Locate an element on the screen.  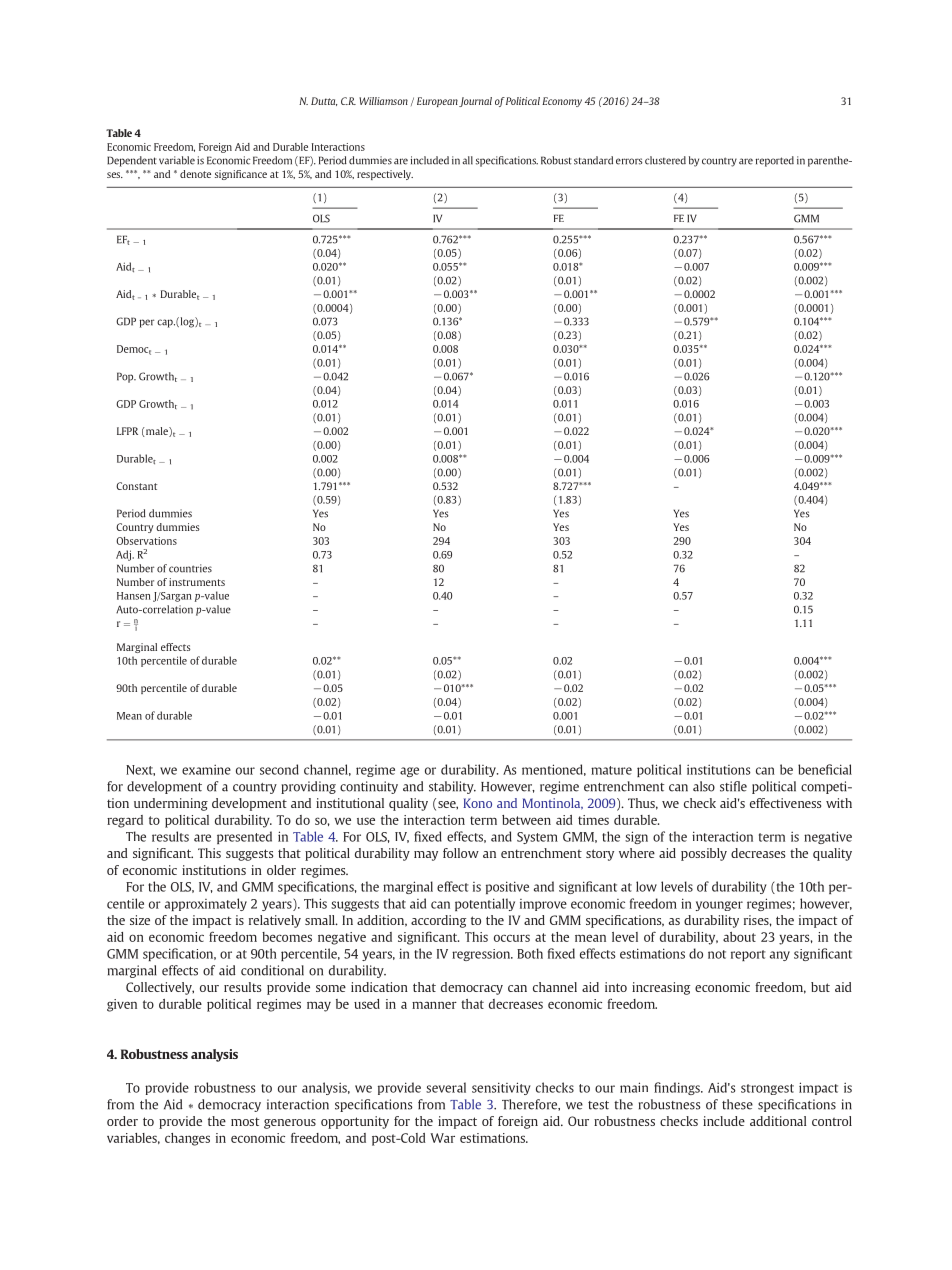
Journal is located at coordinates (475, 102).
